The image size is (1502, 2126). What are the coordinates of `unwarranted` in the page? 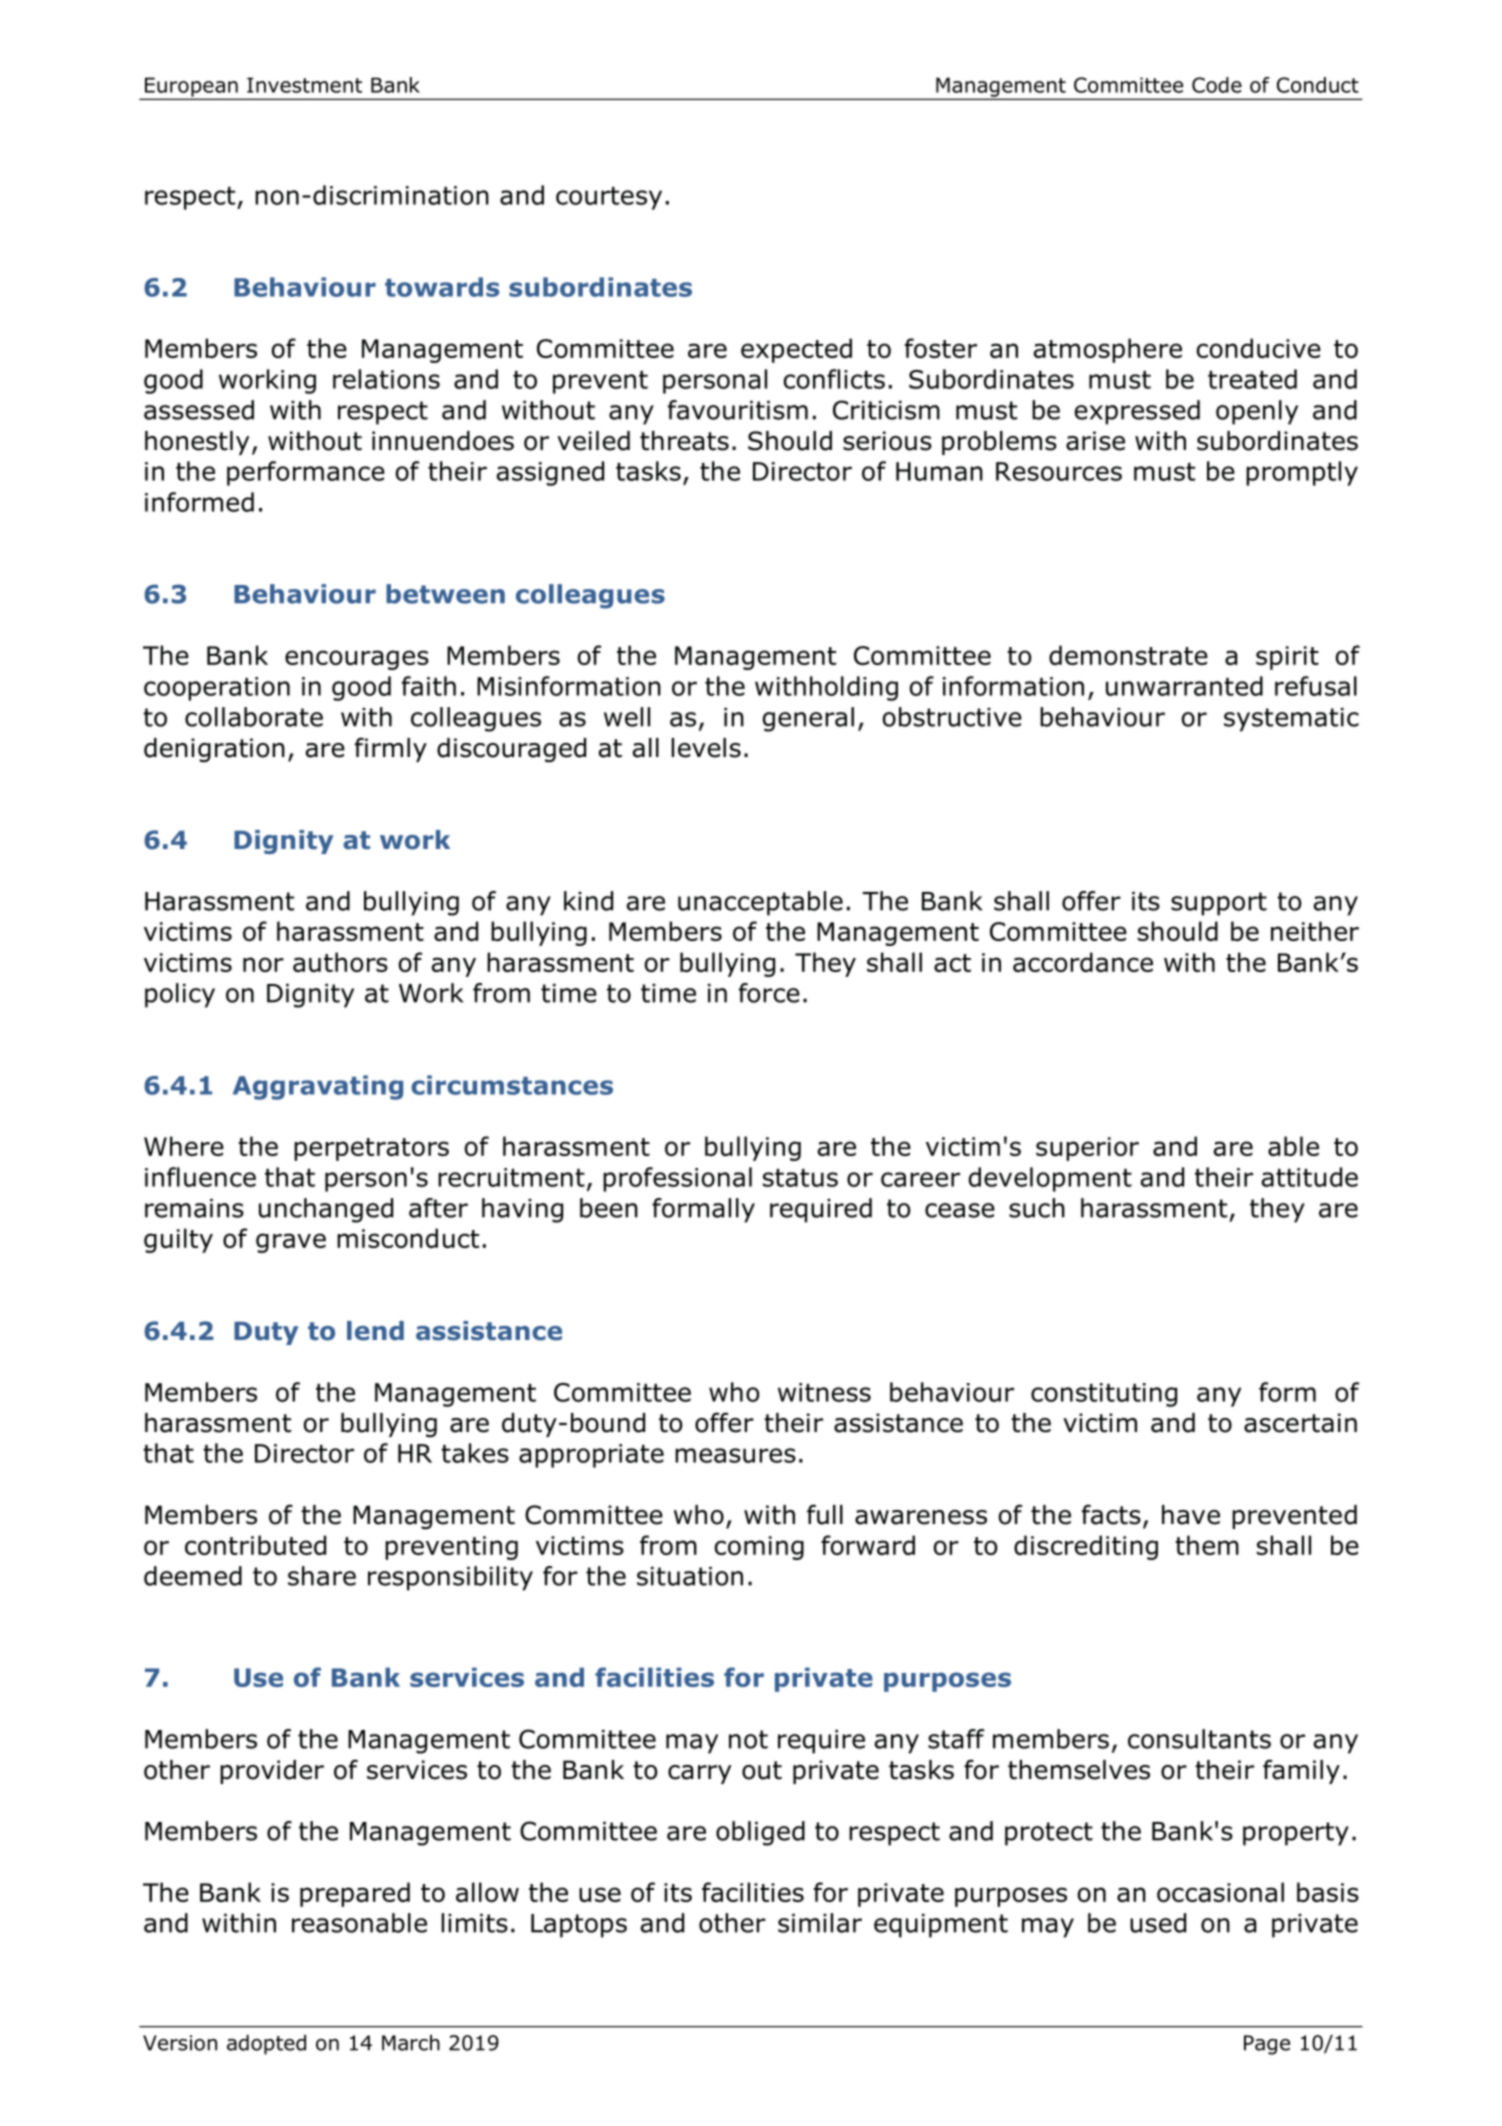 It's located at (1184, 686).
